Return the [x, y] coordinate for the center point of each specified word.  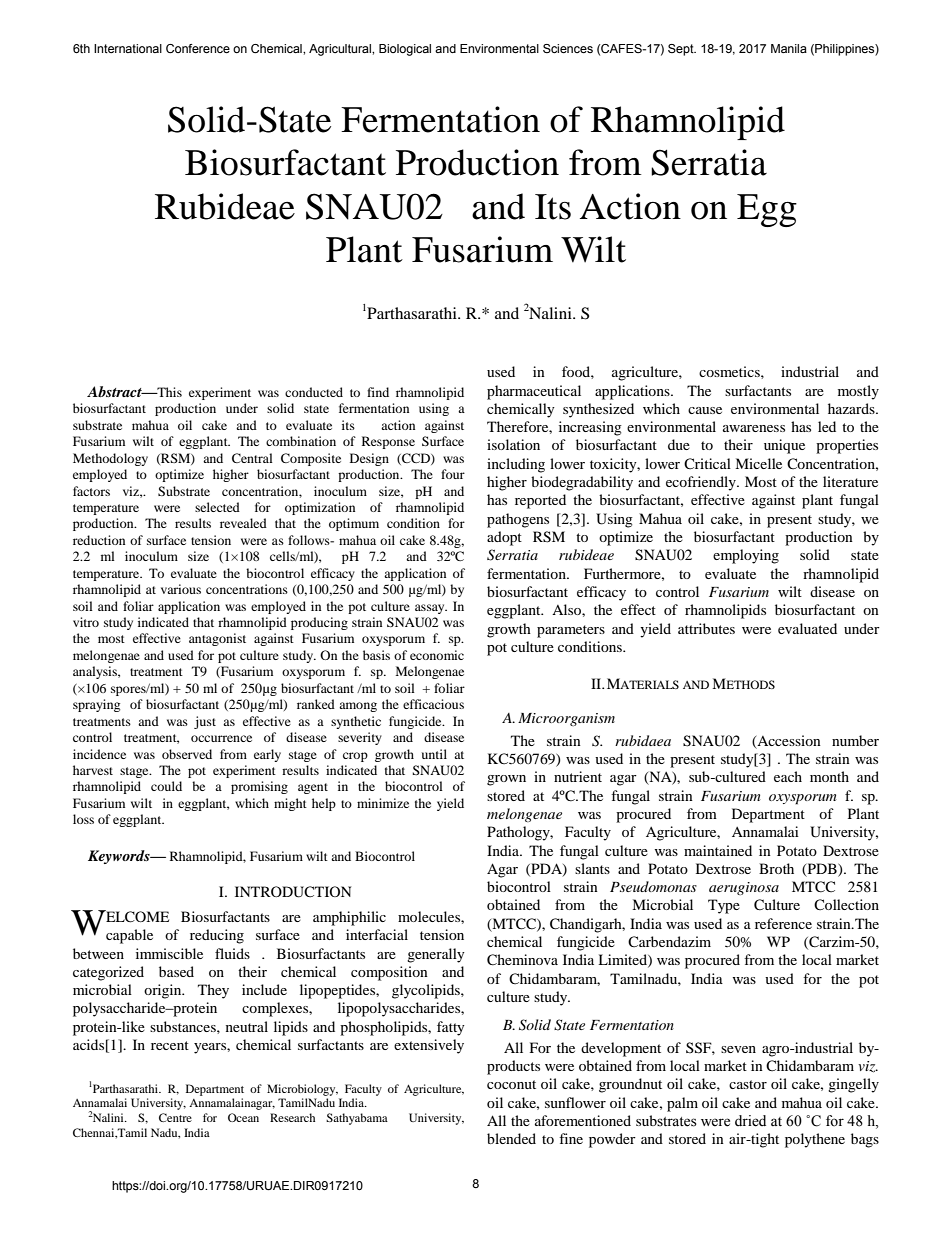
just [205, 722]
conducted [314, 392]
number [855, 740]
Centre [175, 1117]
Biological [405, 50]
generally [436, 955]
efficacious [433, 704]
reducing [217, 936]
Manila [789, 48]
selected [217, 507]
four [453, 474]
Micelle [758, 463]
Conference [198, 48]
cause [705, 410]
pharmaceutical [534, 392]
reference [783, 923]
